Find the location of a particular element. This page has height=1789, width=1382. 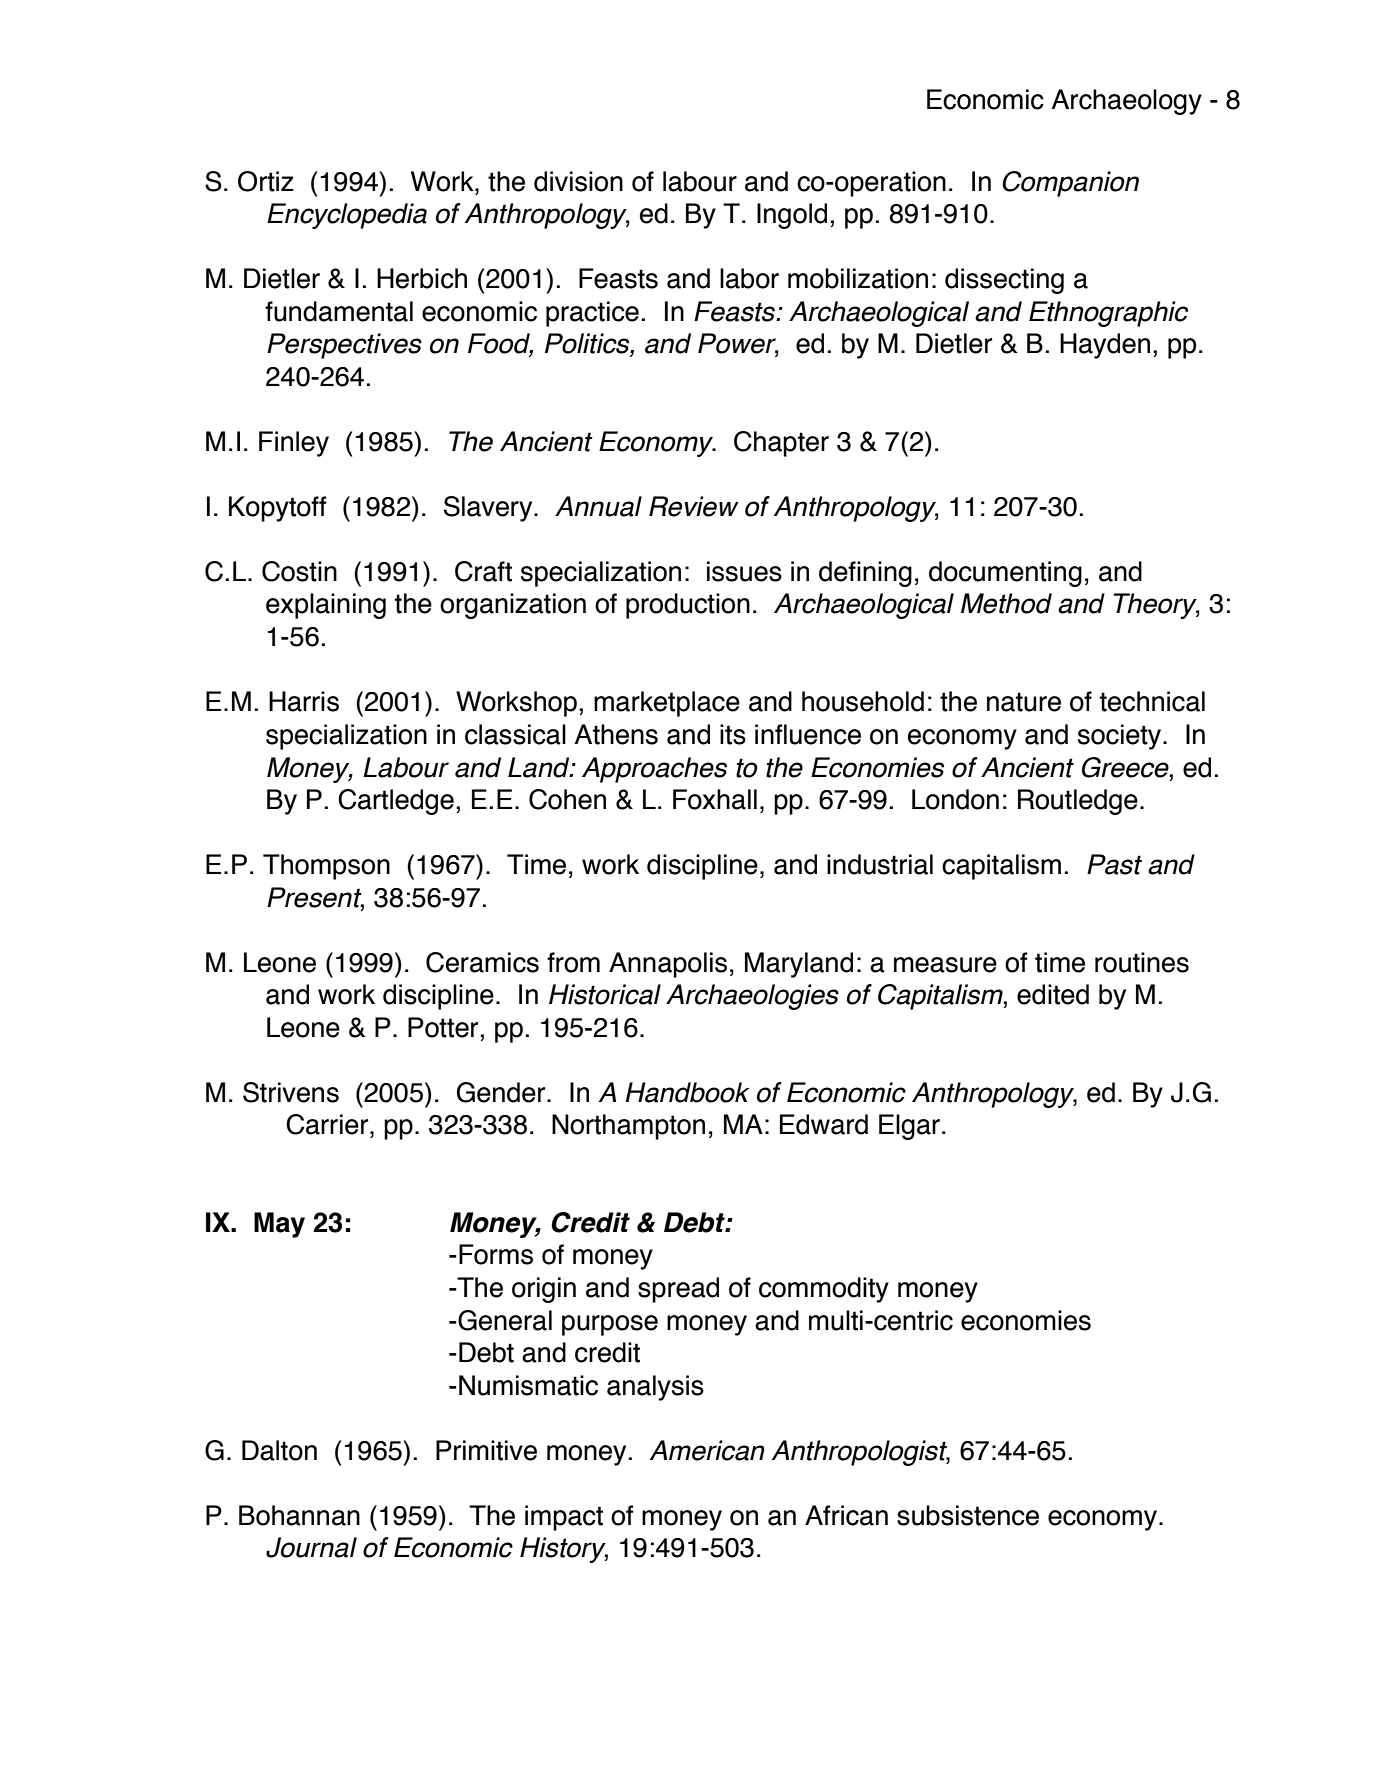

Approaches is located at coordinates (654, 770).
